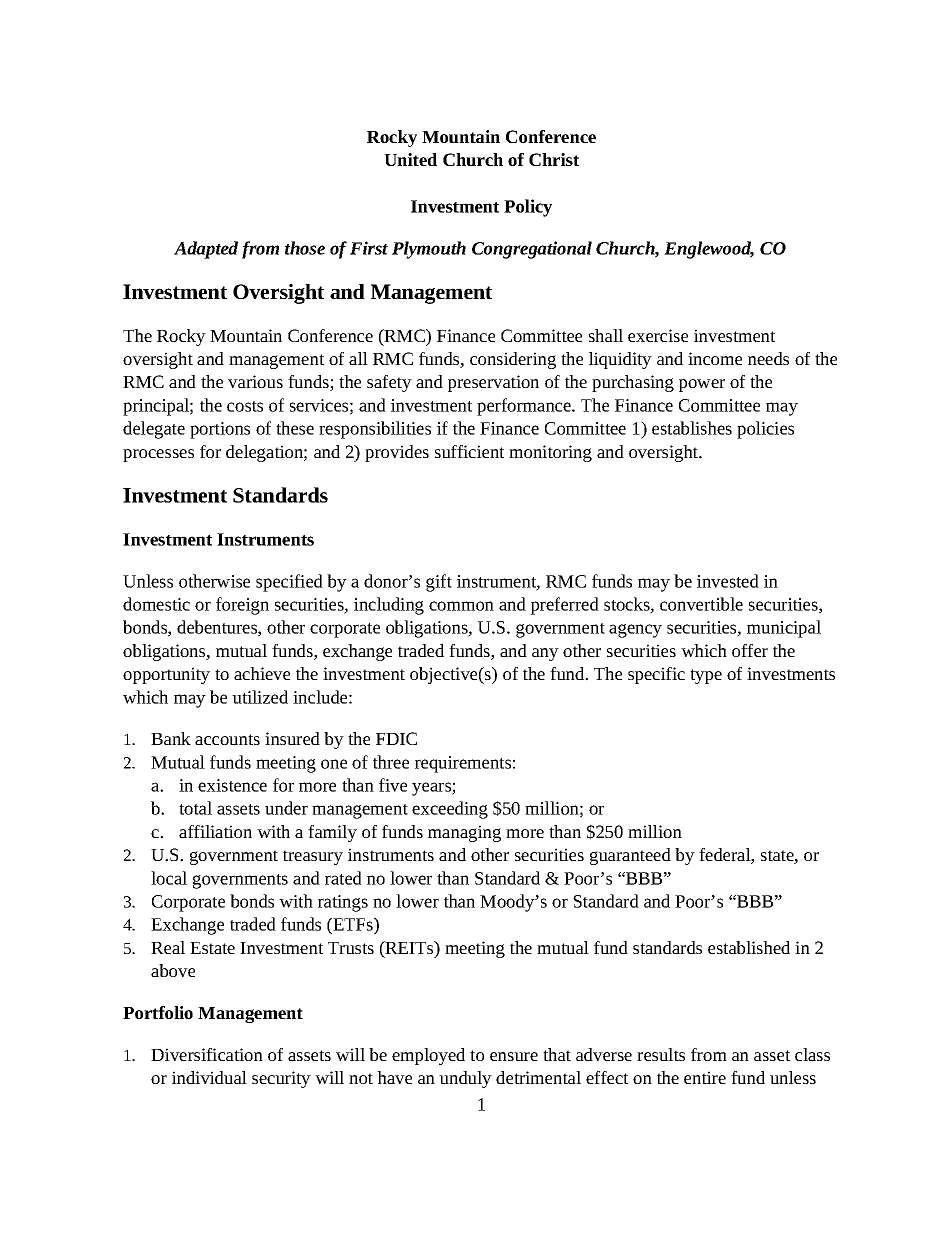  Describe the element at coordinates (493, 383) in the screenshot. I see `preservation` at that location.
